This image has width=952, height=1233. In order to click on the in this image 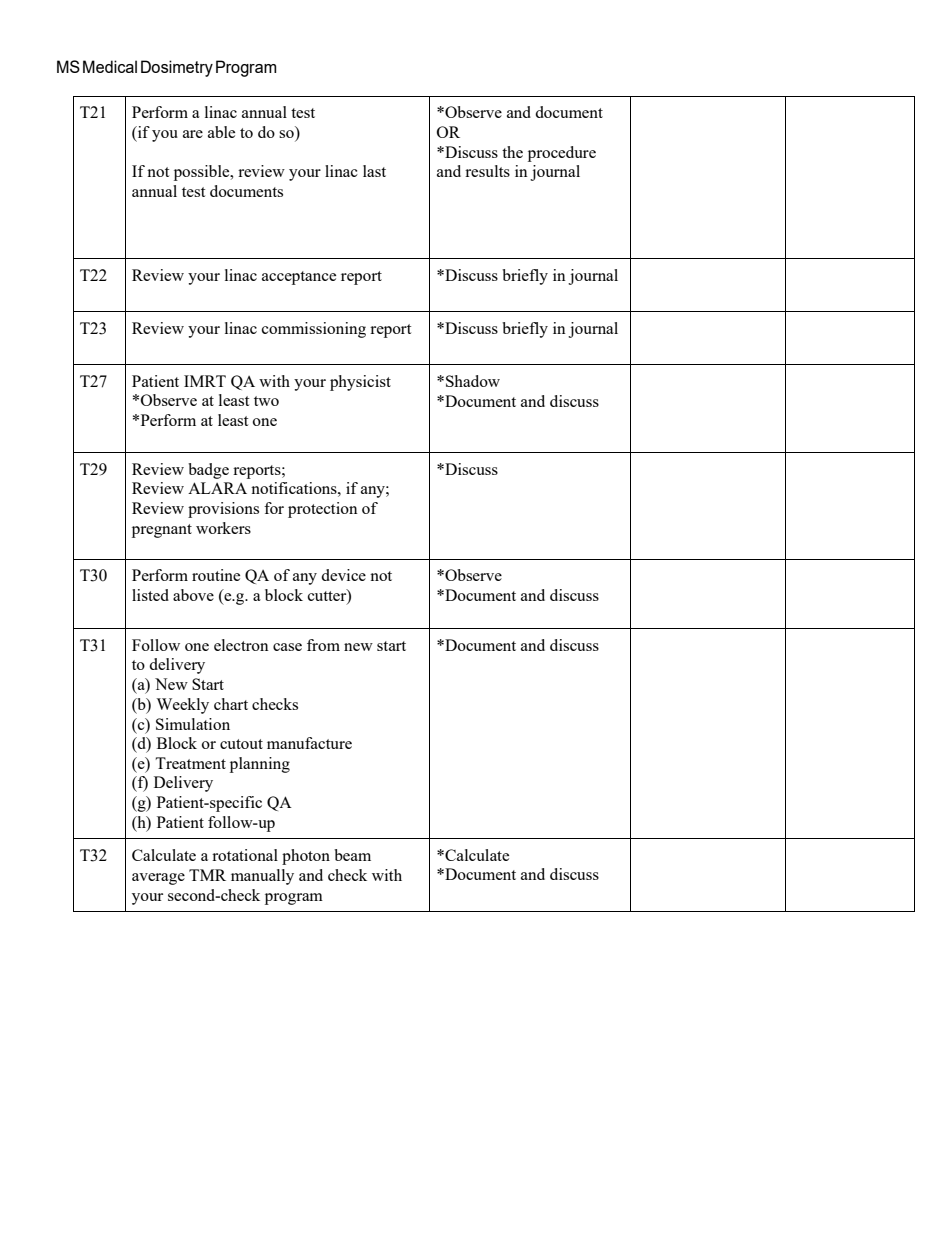, I will do `click(512, 152)`.
